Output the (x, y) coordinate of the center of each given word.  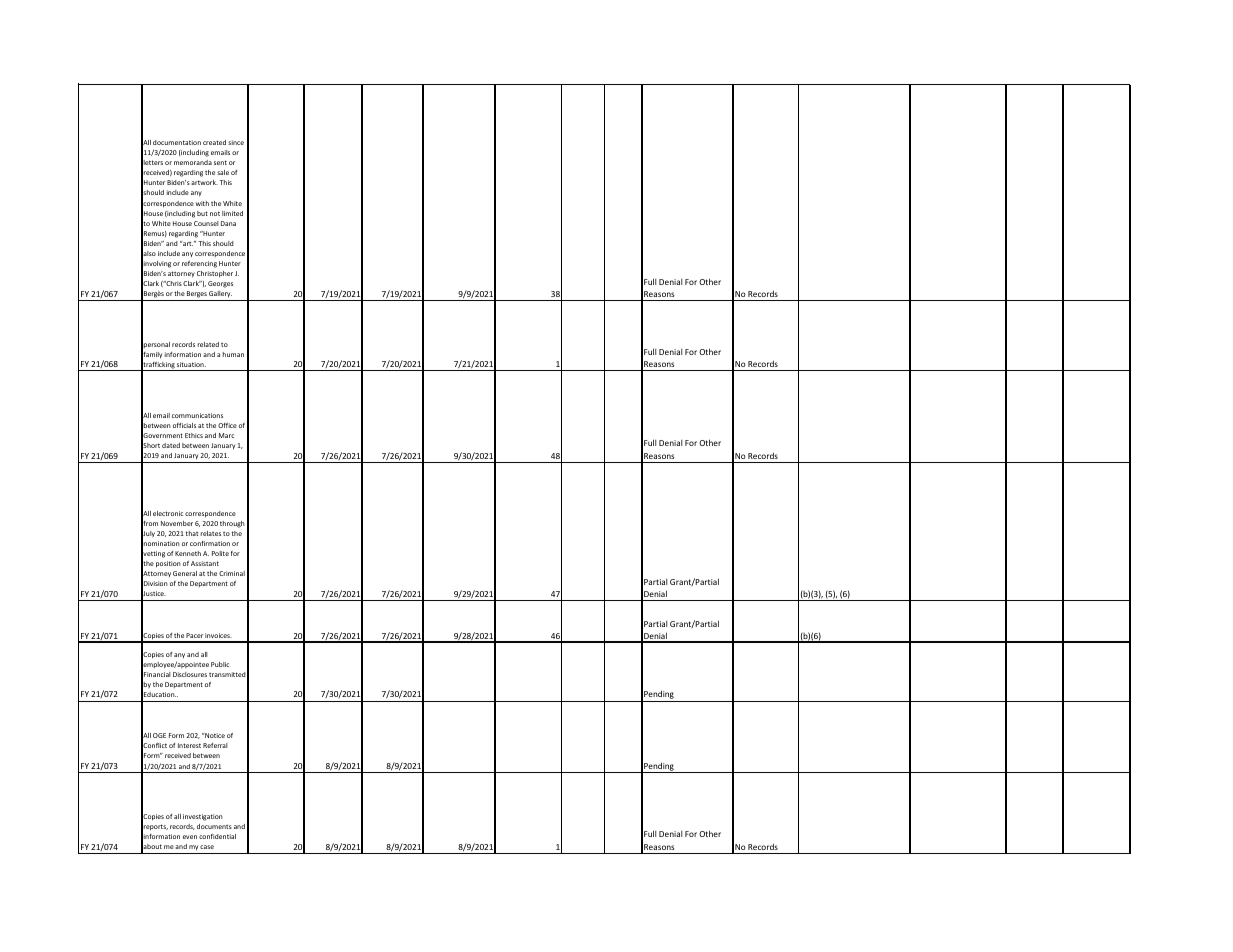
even (190, 837)
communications (197, 415)
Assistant (205, 563)
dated (171, 445)
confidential (217, 836)
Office (227, 425)
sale (223, 172)
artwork (204, 182)
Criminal (232, 573)
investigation (203, 817)
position (168, 564)
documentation (177, 142)
